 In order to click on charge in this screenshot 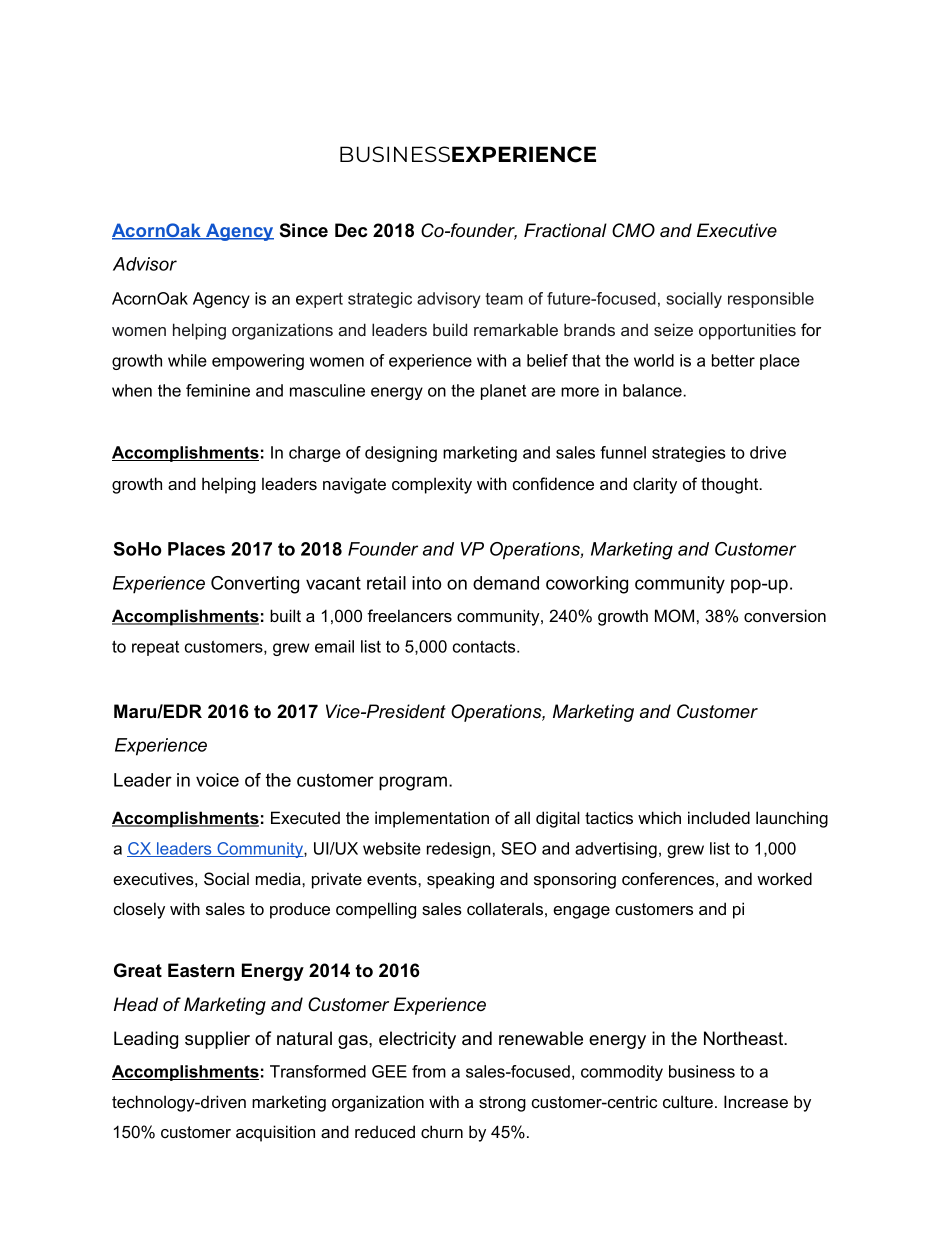, I will do `click(315, 454)`.
